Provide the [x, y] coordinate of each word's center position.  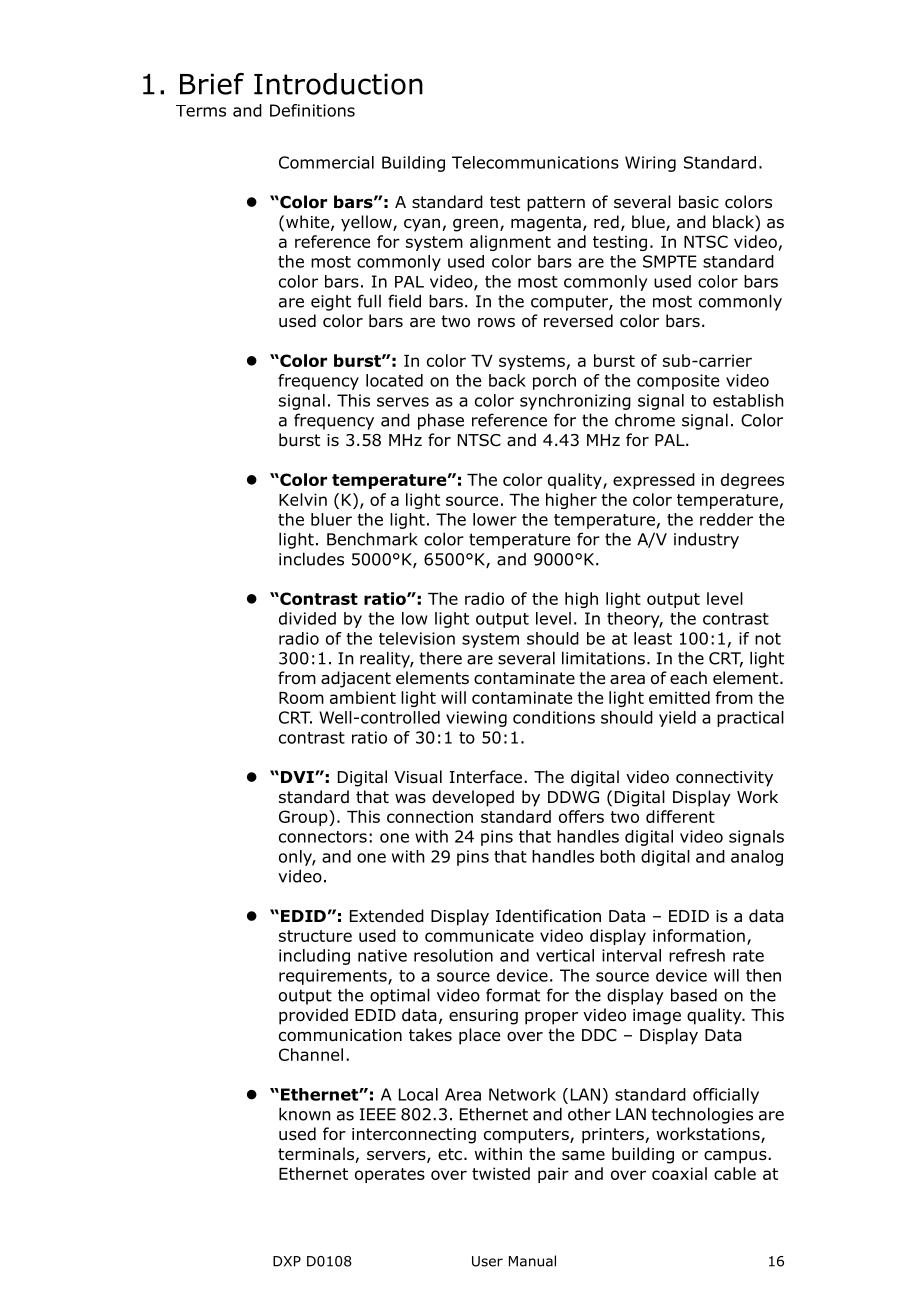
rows [496, 323]
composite [678, 382]
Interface [486, 777]
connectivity [724, 779]
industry [706, 540]
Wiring [650, 164]
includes [311, 559]
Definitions [312, 110]
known [305, 1114]
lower [495, 519]
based [694, 995]
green [475, 225]
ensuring [483, 1017]
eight [331, 303]
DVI [298, 777]
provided [313, 1016]
